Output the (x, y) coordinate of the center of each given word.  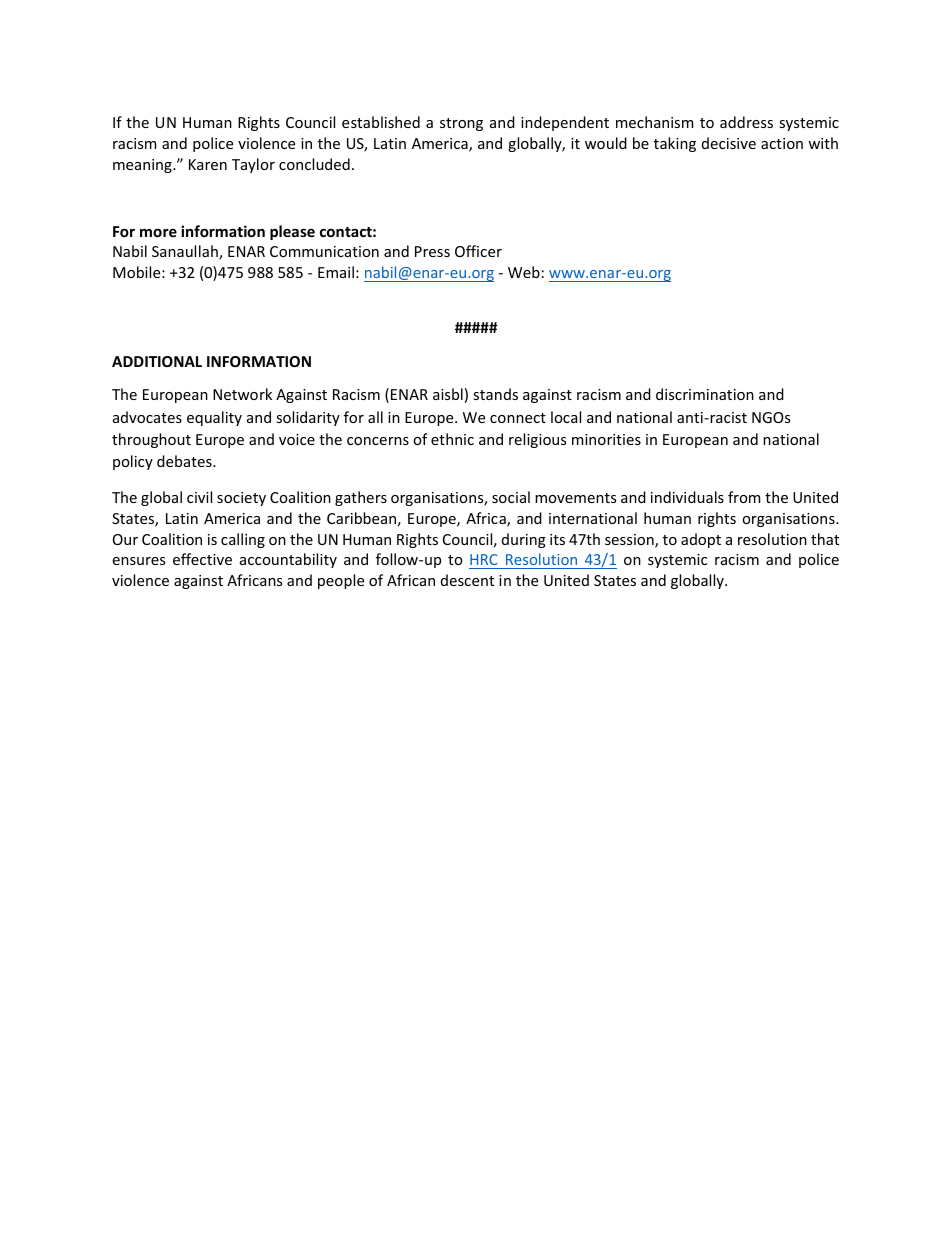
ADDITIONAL (157, 361)
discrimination (705, 394)
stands (495, 394)
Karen (208, 164)
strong (461, 124)
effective (202, 559)
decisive (729, 143)
